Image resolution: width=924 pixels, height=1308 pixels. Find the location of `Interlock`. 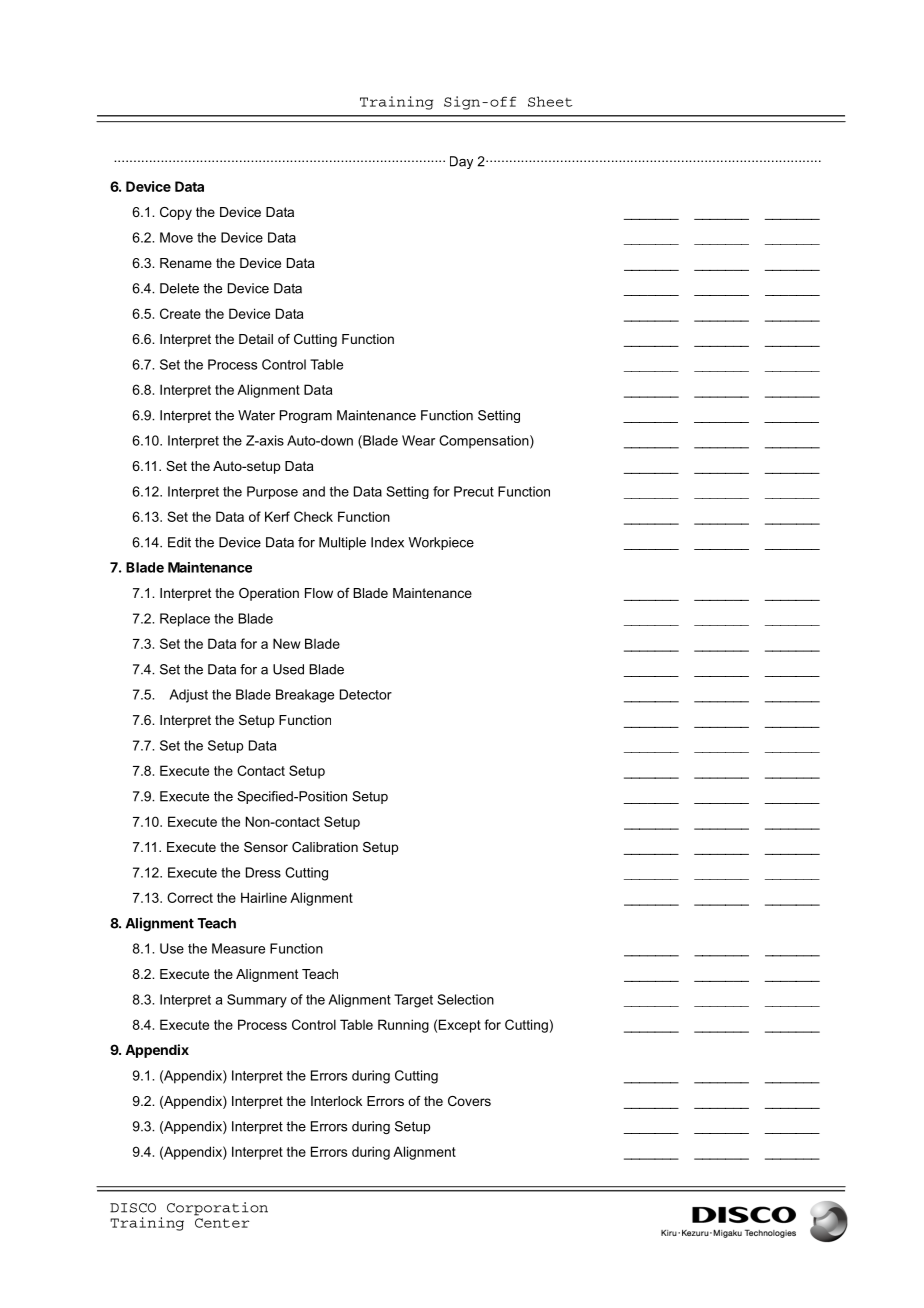

Interlock is located at coordinates (336, 1101).
